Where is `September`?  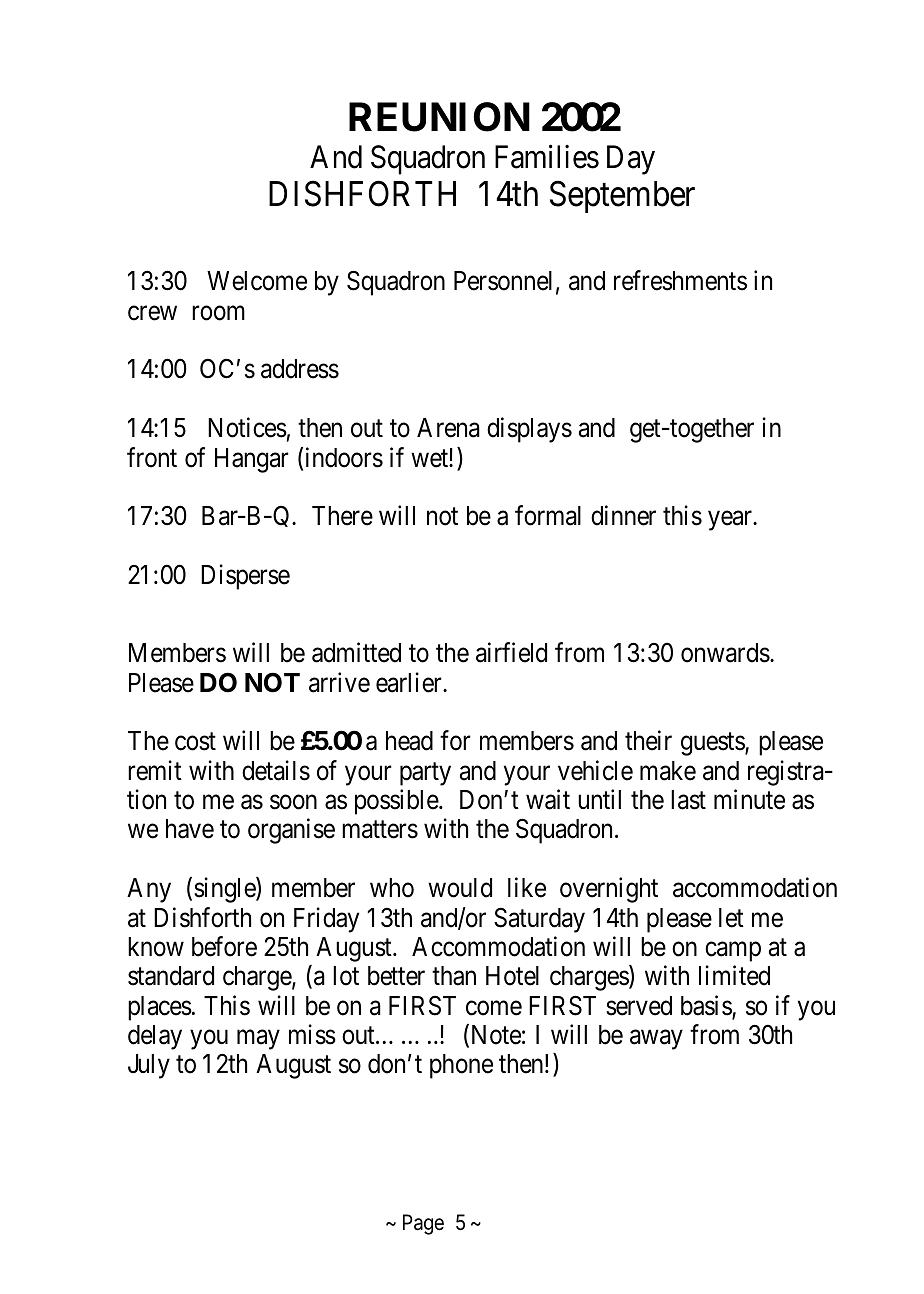
September is located at coordinates (622, 196).
